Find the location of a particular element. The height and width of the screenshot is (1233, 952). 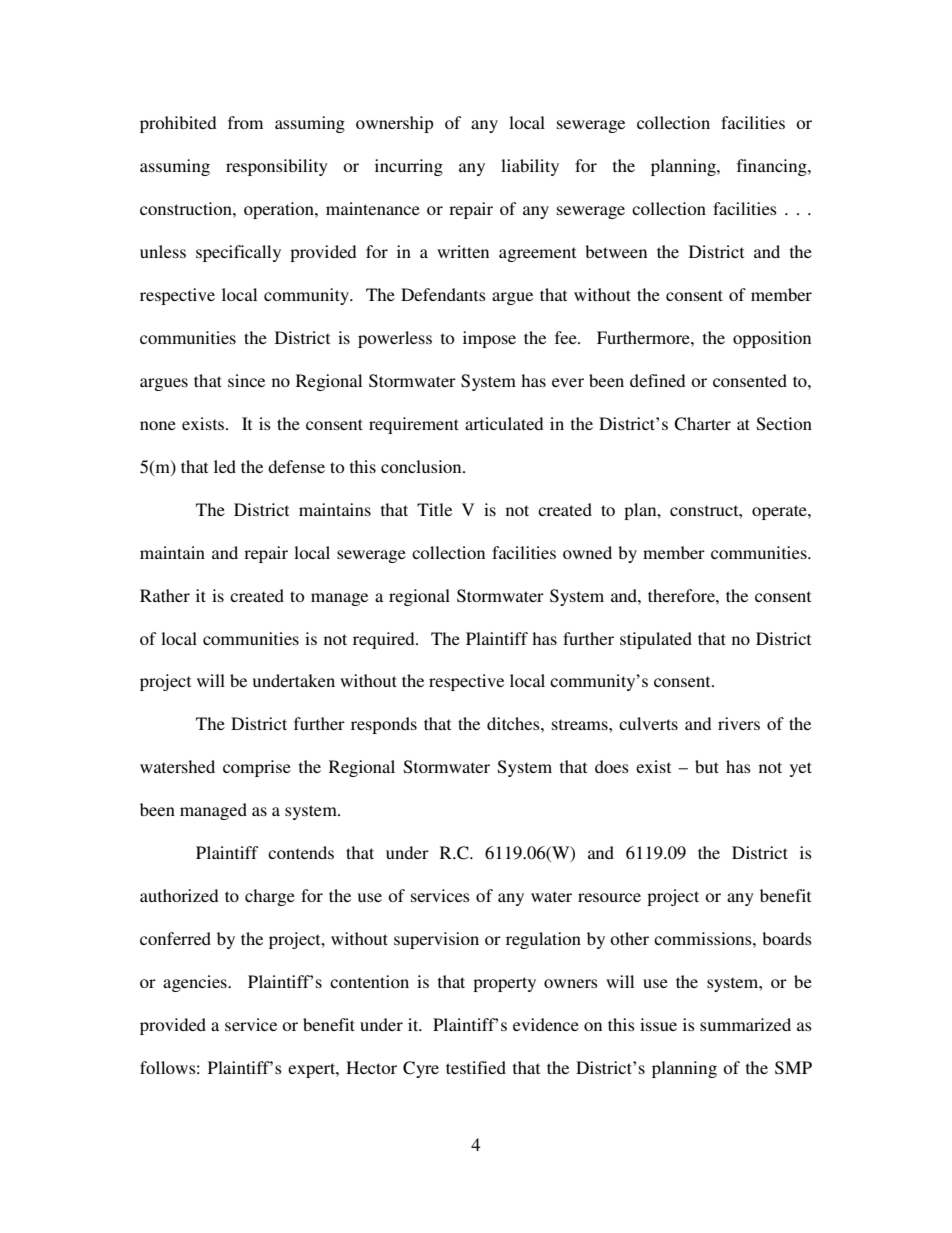

liability is located at coordinates (530, 167).
